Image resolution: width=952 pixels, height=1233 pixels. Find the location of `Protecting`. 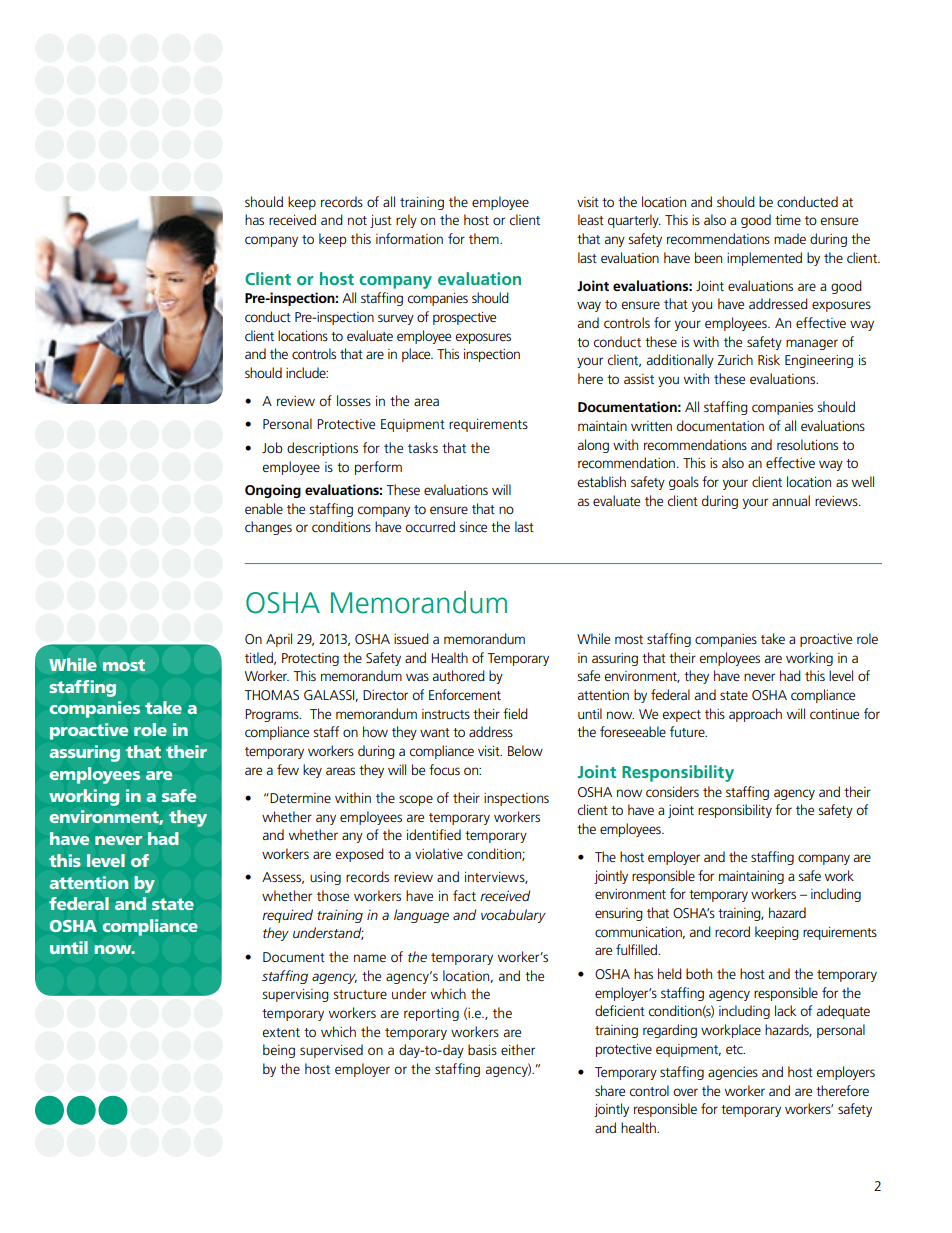

Protecting is located at coordinates (310, 659).
